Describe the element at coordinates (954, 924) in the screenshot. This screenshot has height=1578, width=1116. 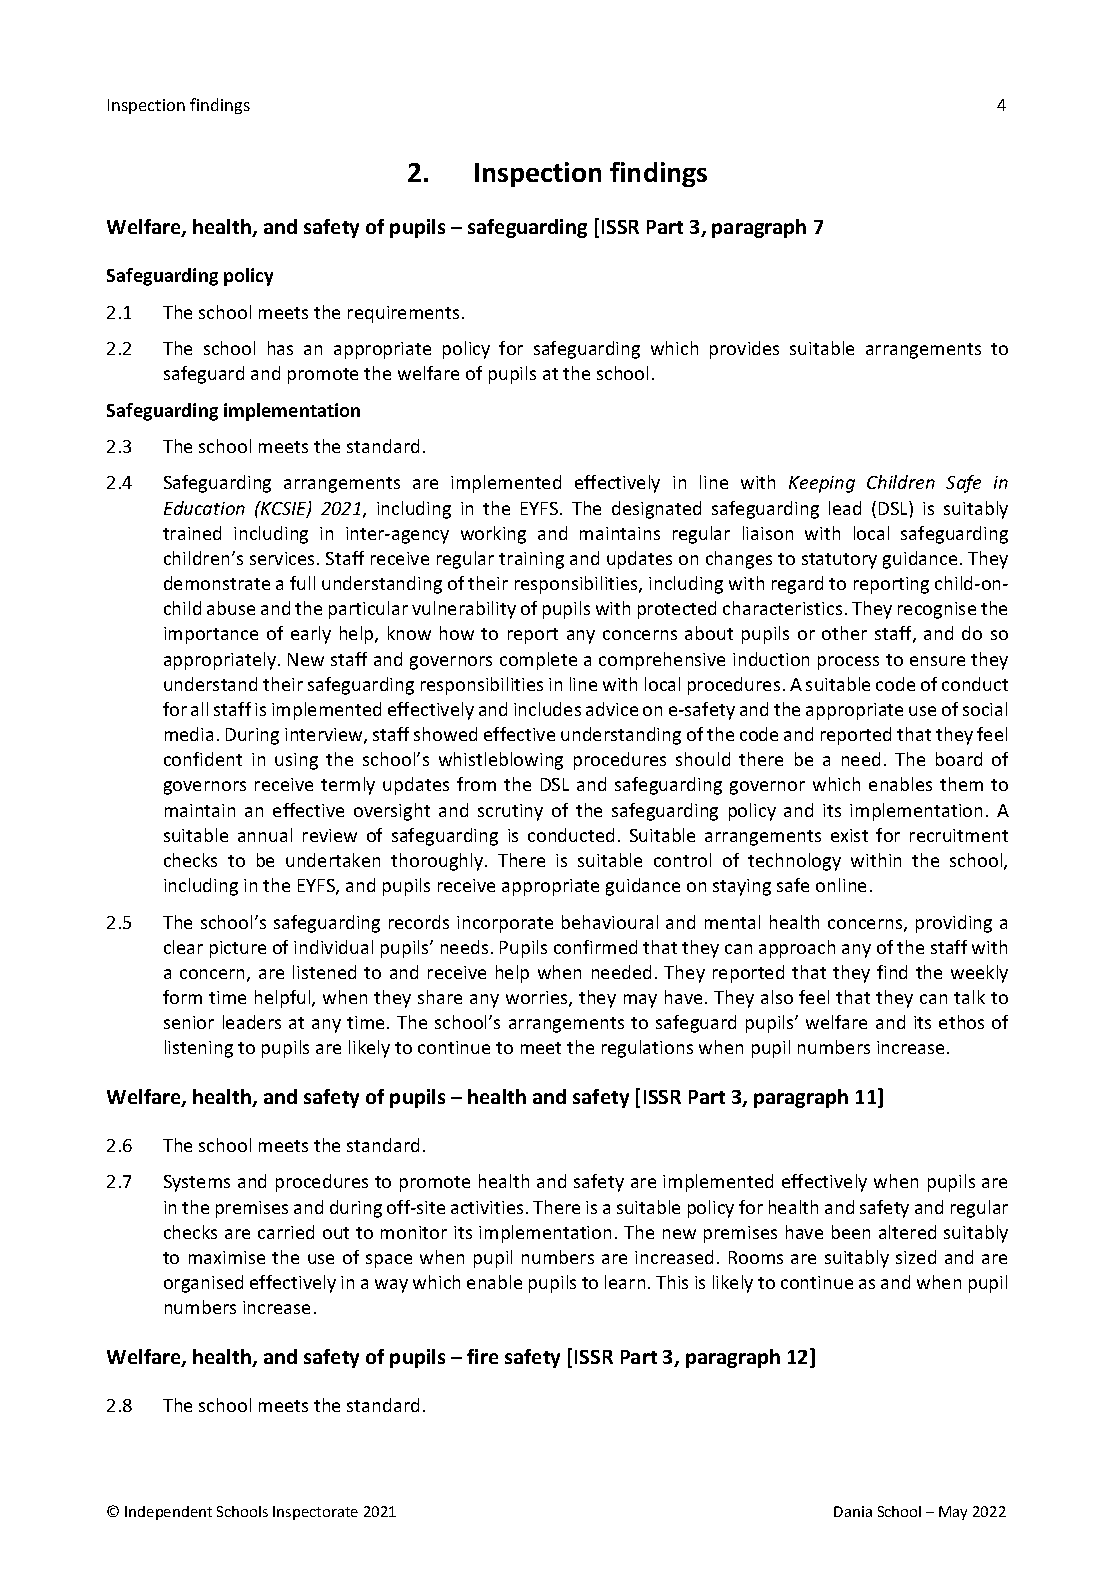
I see `providing` at that location.
